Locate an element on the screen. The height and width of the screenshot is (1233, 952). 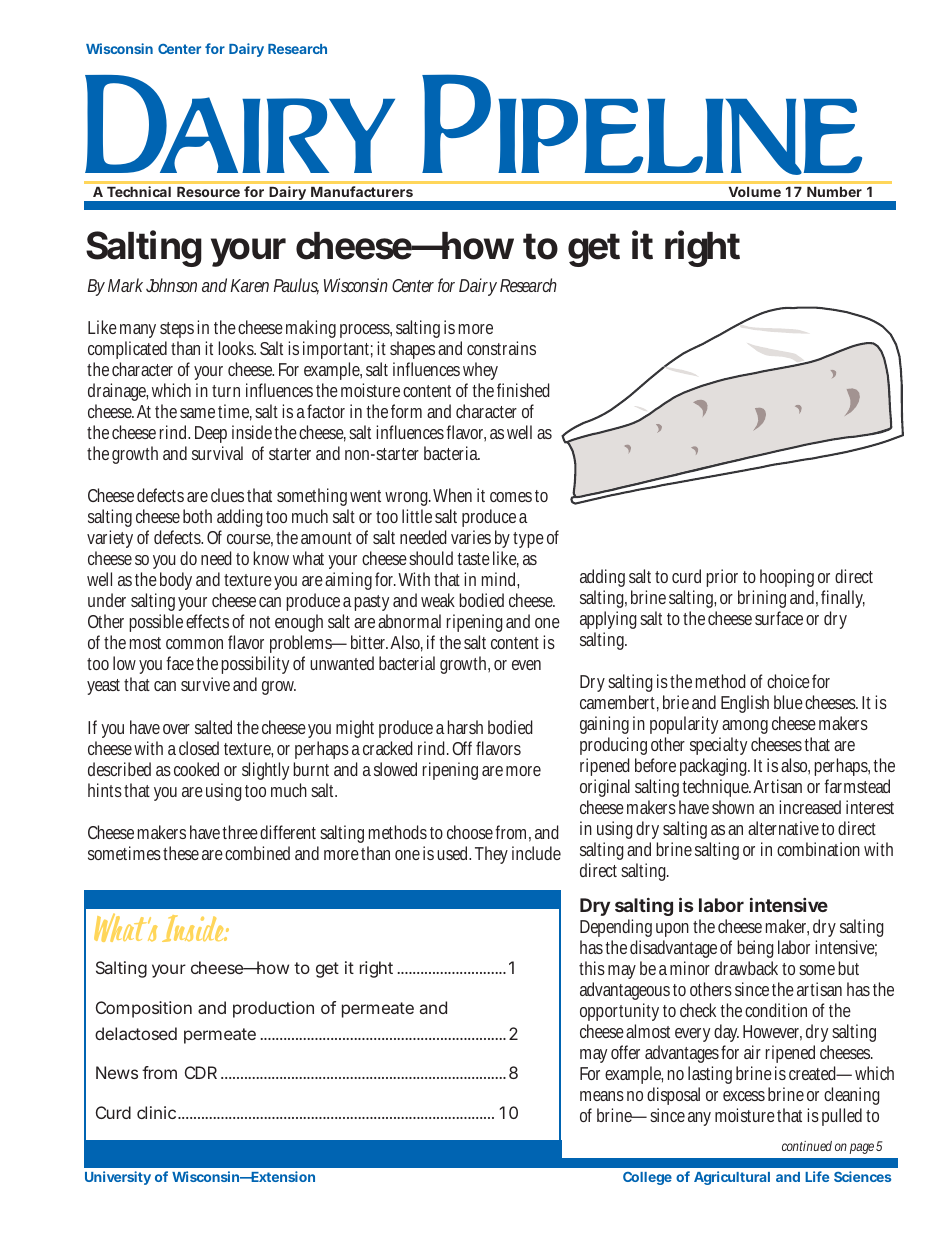
common is located at coordinates (194, 644).
